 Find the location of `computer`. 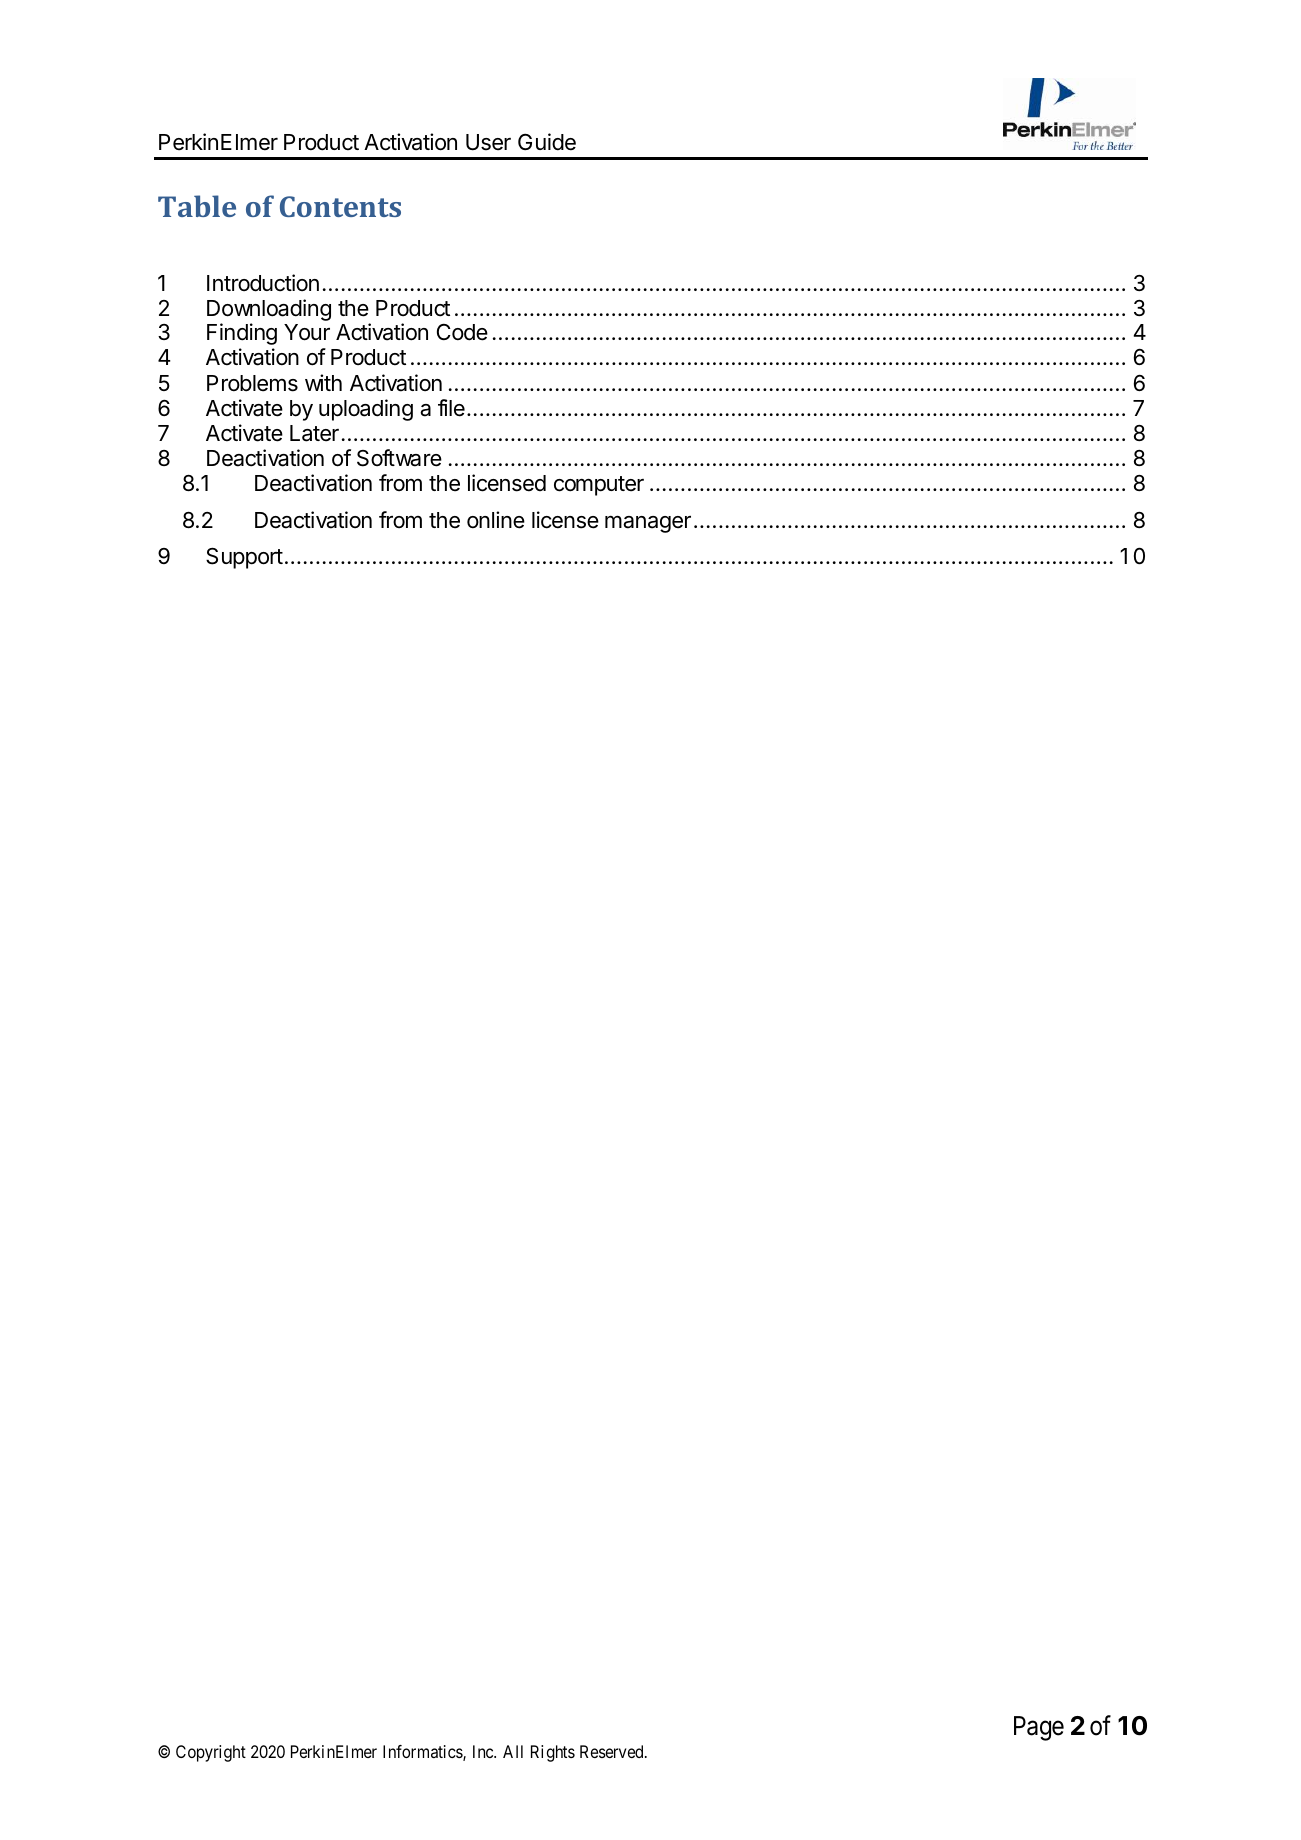

computer is located at coordinates (599, 486).
